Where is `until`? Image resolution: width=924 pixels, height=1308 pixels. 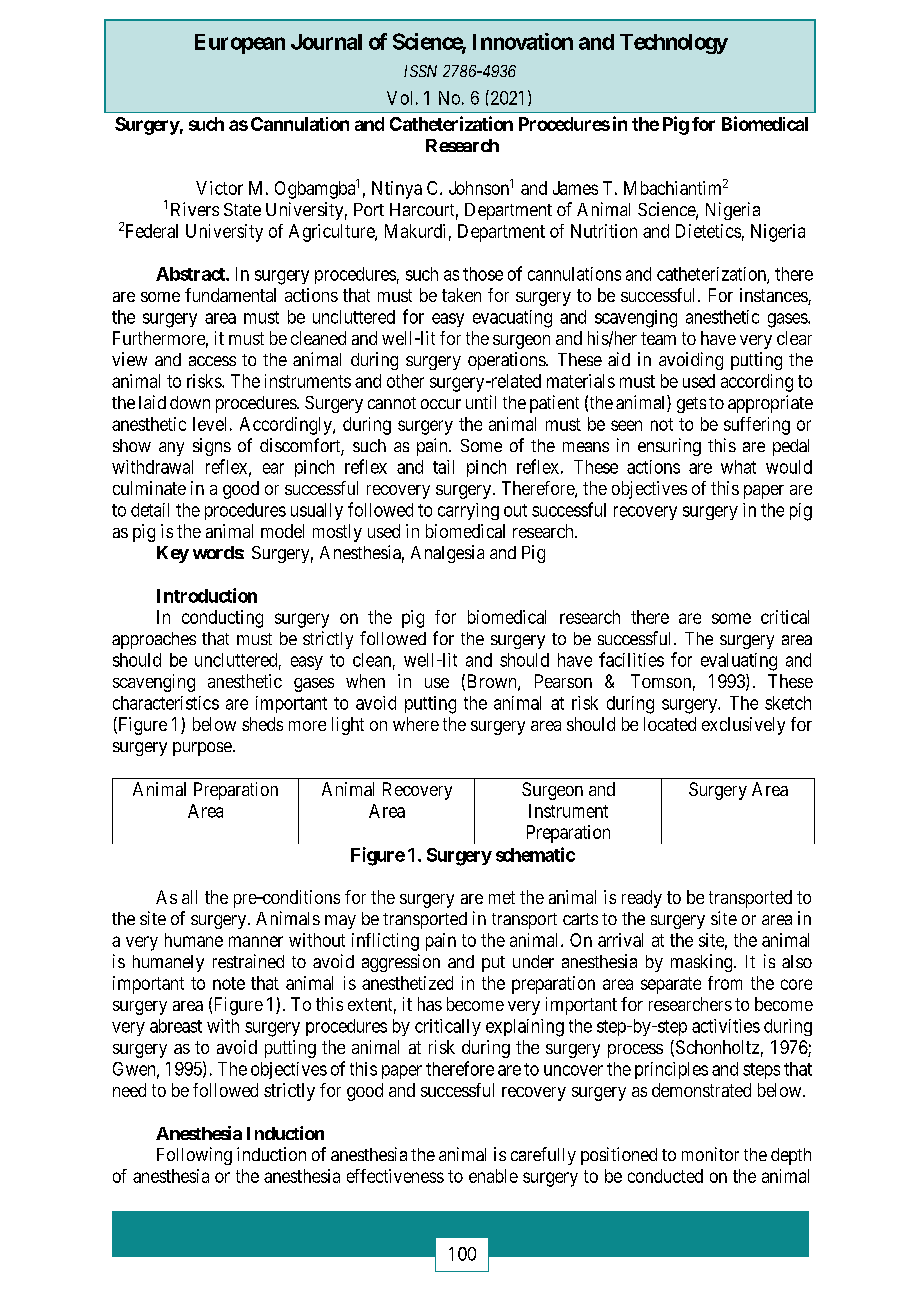
until is located at coordinates (481, 402).
